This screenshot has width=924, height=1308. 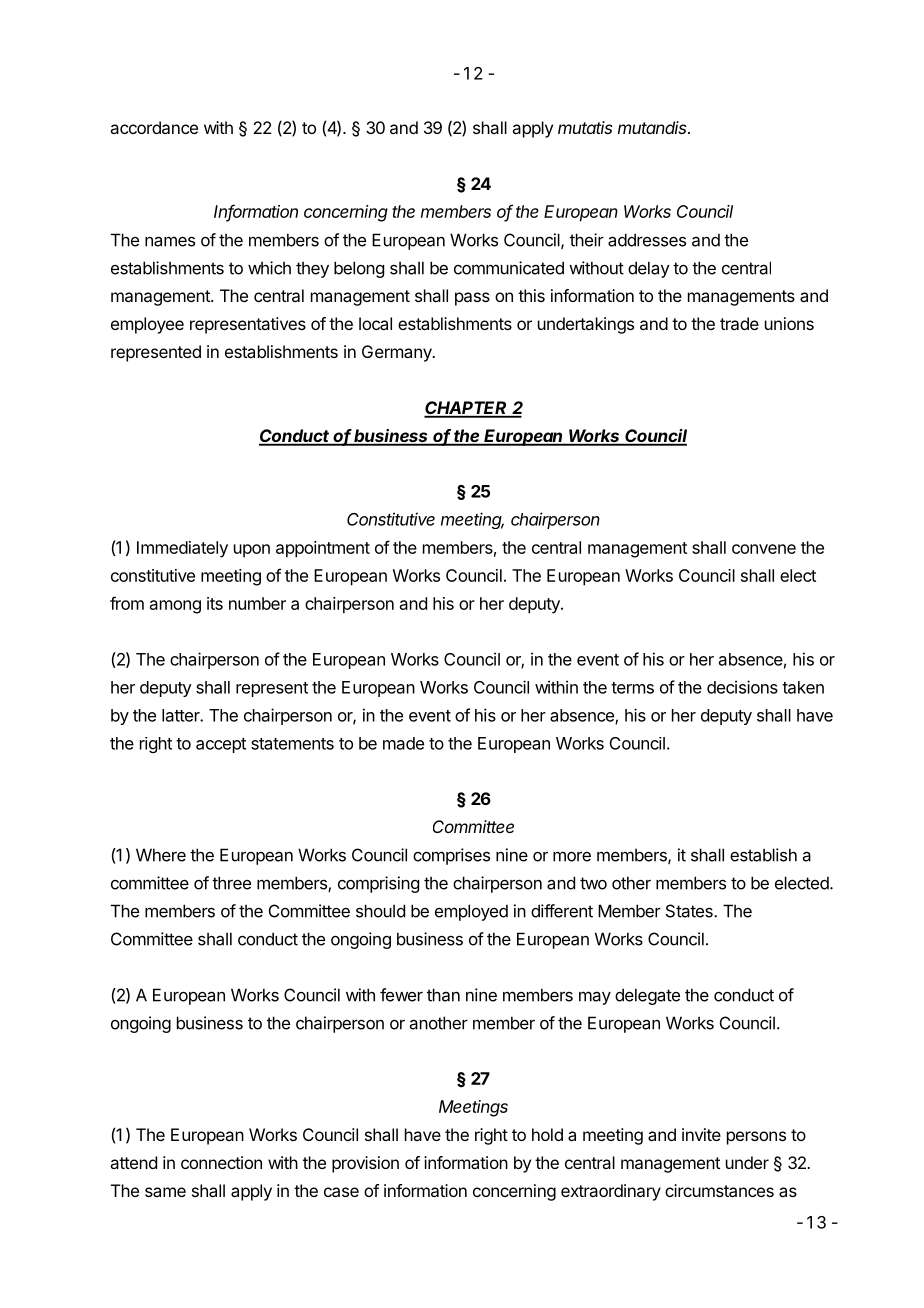 What do you see at coordinates (471, 912) in the screenshot?
I see `employed` at bounding box center [471, 912].
